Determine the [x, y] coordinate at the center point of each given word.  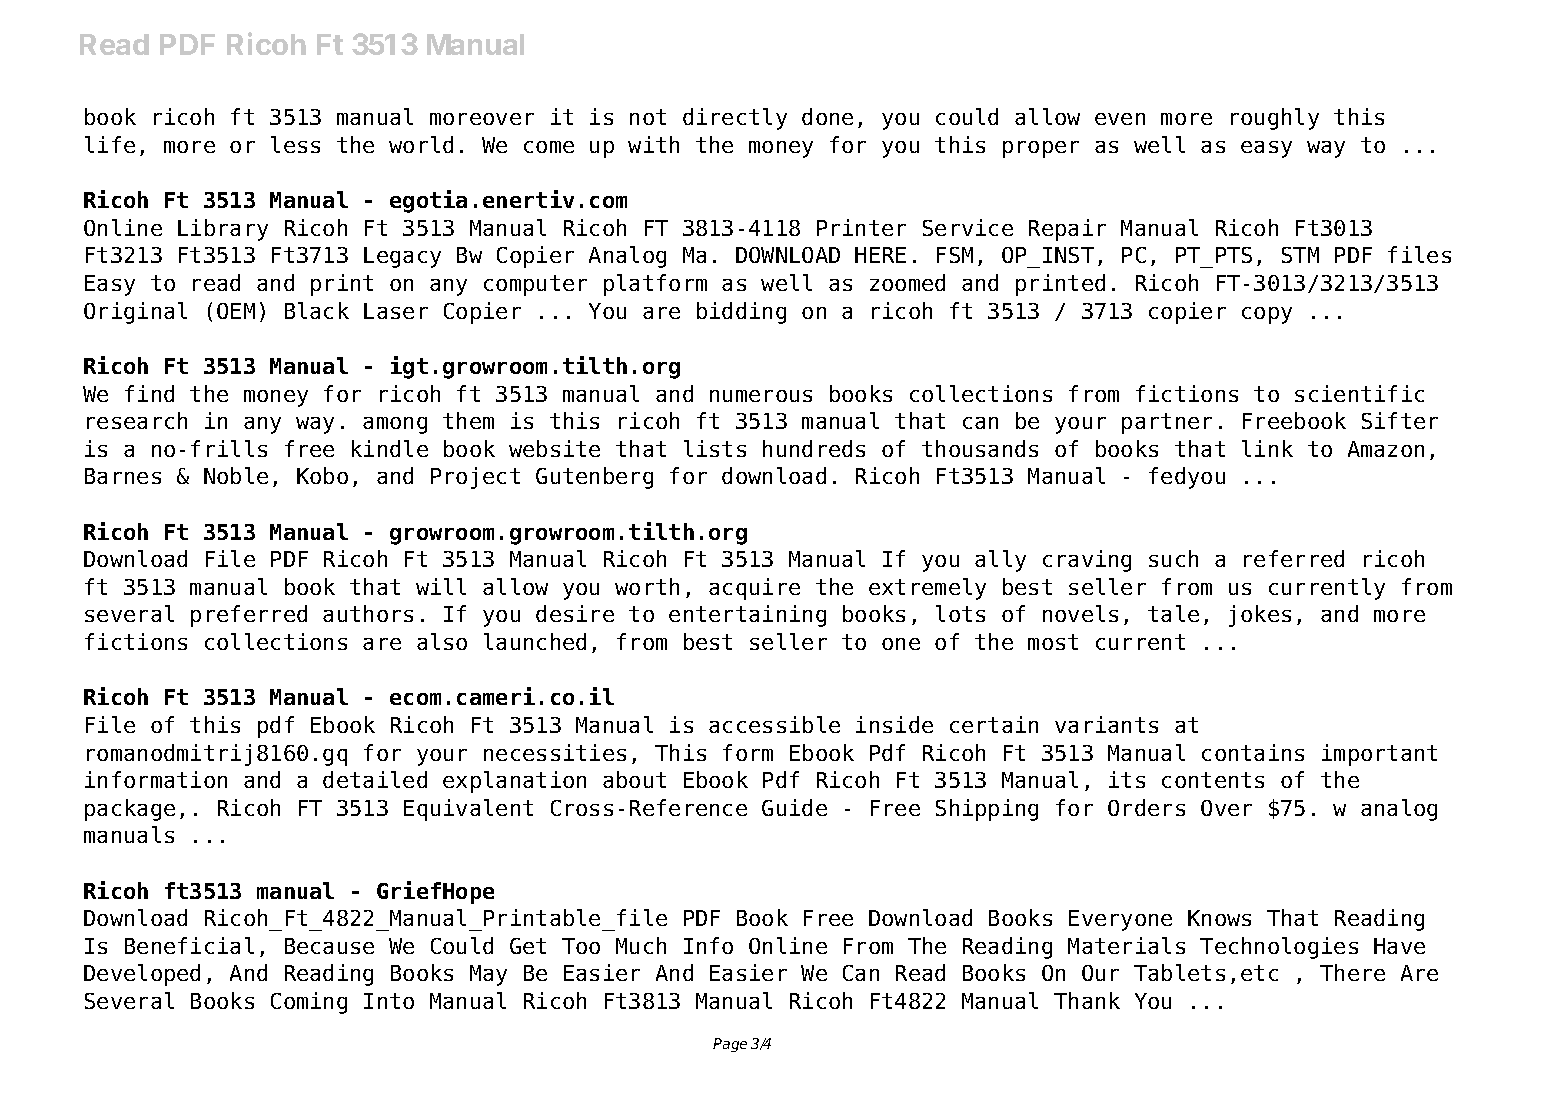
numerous [761, 396]
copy [1267, 315]
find [149, 393]
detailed [375, 779]
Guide [794, 807]
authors [368, 613]
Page [730, 1045]
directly [735, 119]
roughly [1275, 119]
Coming [309, 1003]
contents [1213, 780]
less [295, 144]
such [1173, 558]
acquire [754, 589]
